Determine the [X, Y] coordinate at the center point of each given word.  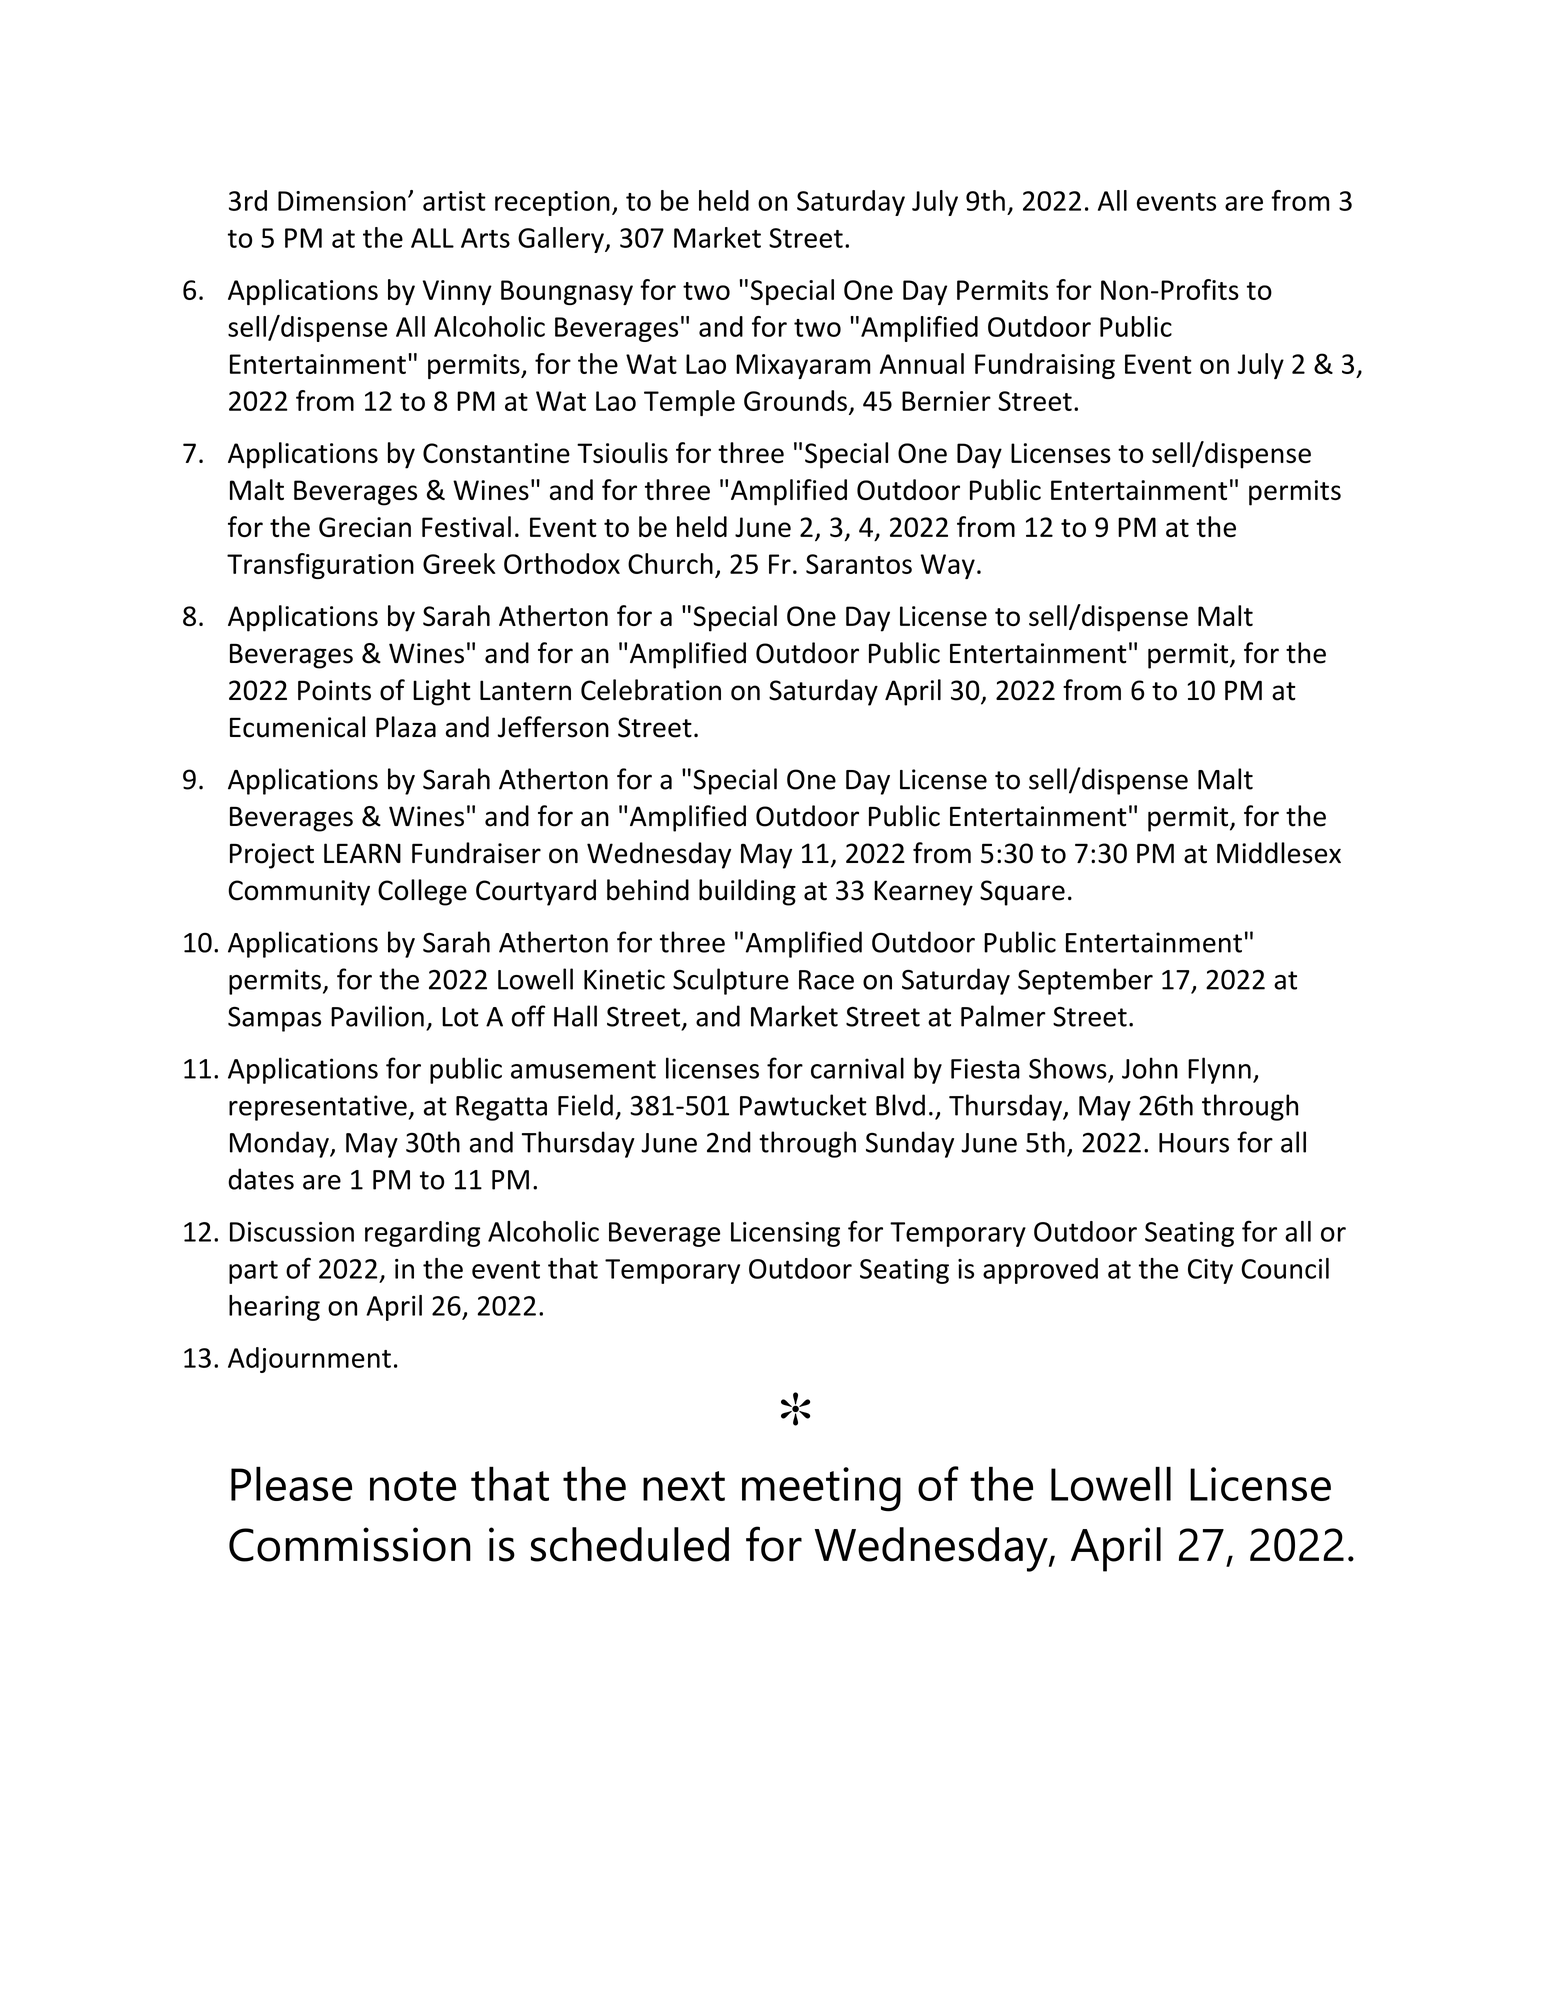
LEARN [362, 853]
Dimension [342, 201]
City [1210, 1271]
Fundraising [1045, 366]
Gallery [562, 240]
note [413, 1486]
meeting [821, 1489]
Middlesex [1279, 853]
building [747, 892]
